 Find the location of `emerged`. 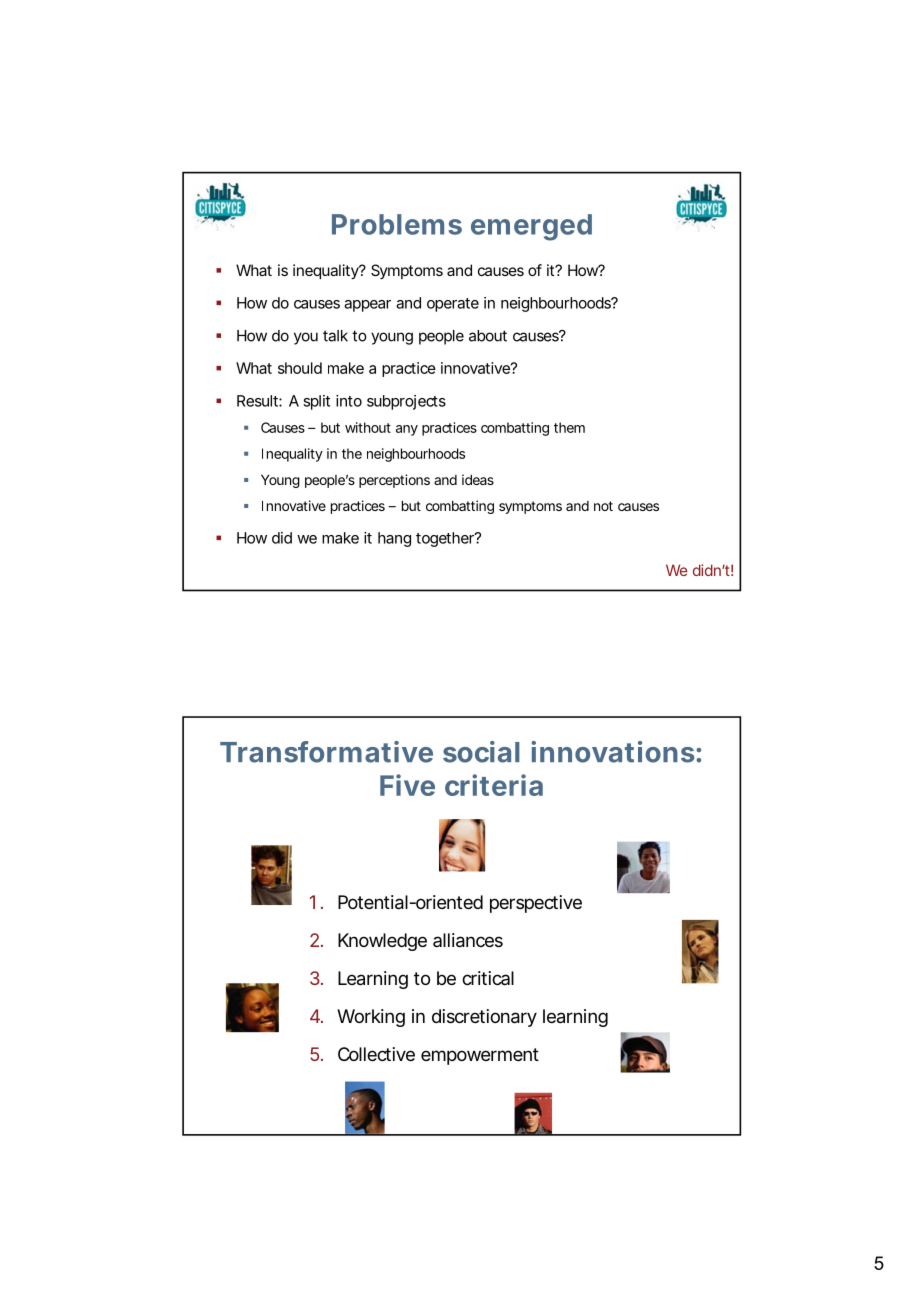

emerged is located at coordinates (531, 227).
